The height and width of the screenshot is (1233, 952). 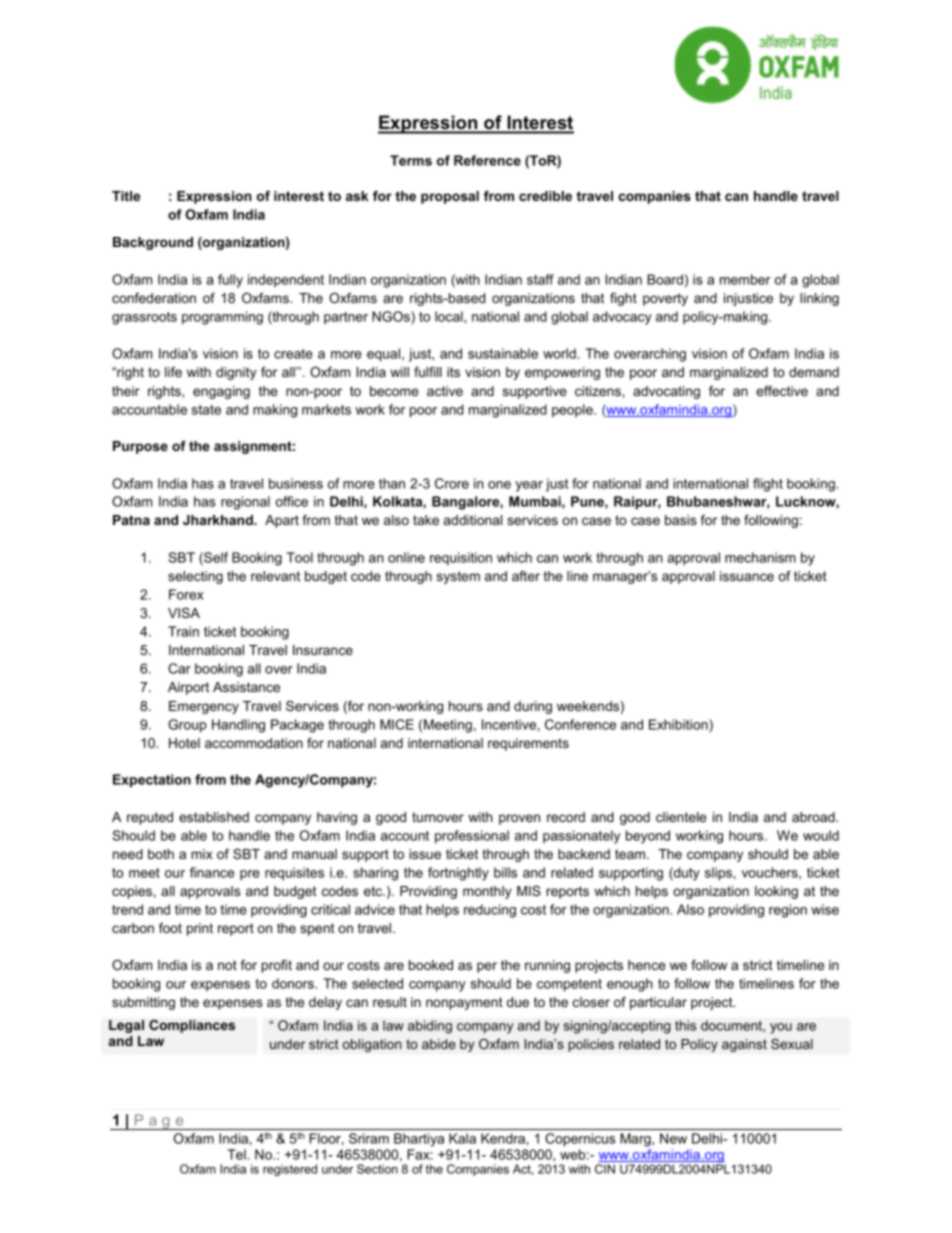 I want to click on proposal, so click(x=450, y=197).
